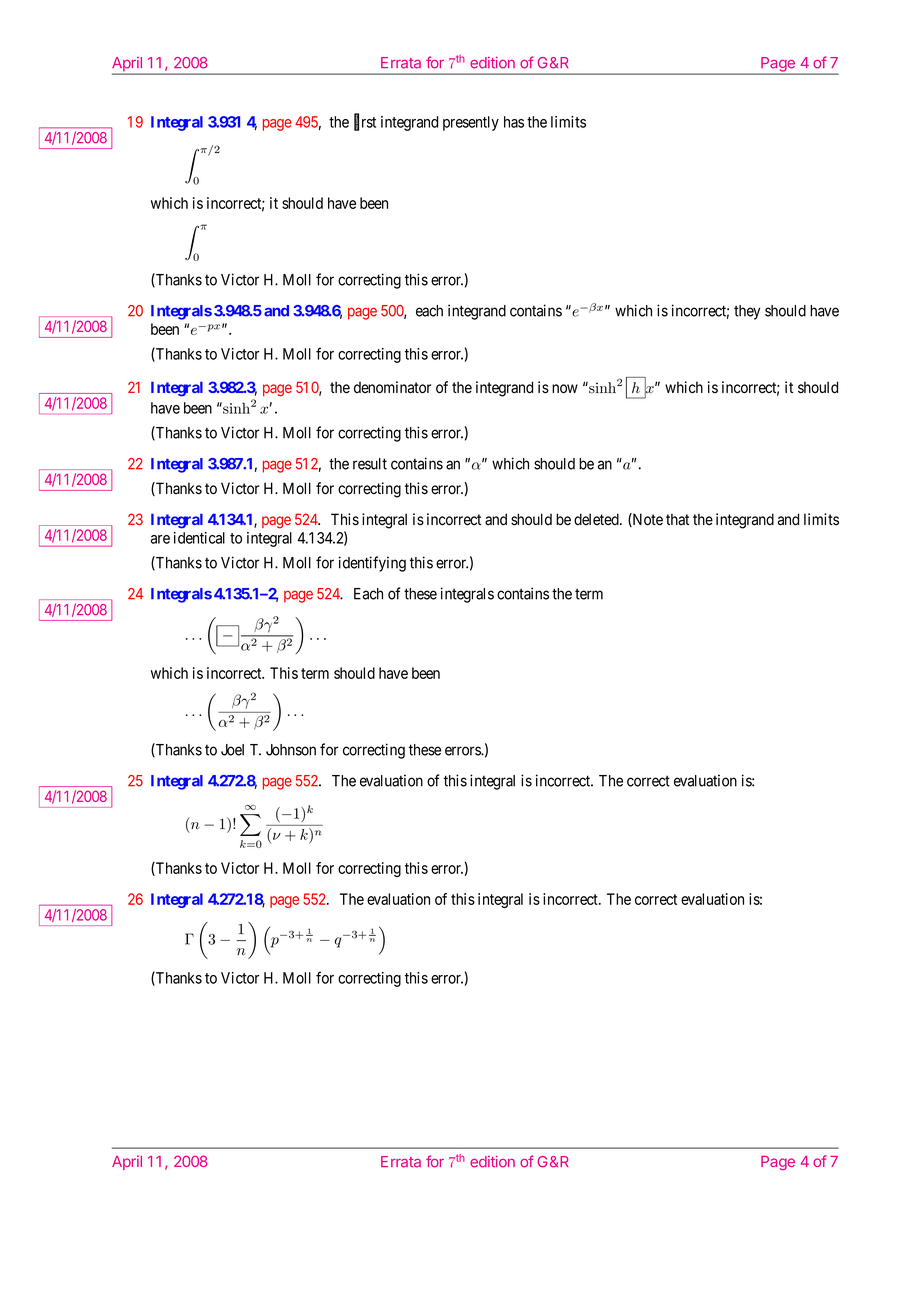 The height and width of the document is (1308, 924). Describe the element at coordinates (365, 122) in the document. I see `first` at that location.
